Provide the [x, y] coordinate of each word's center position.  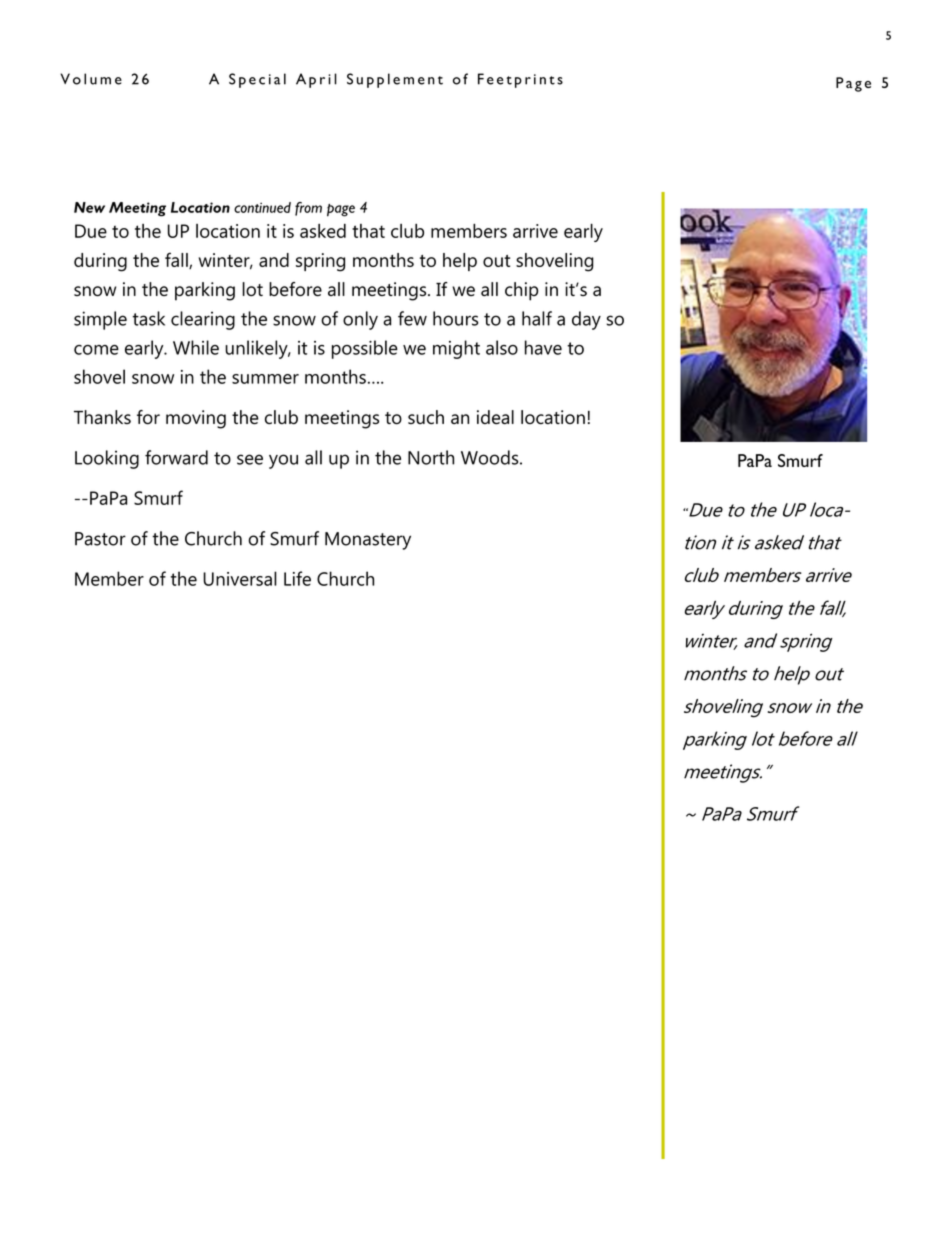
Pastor [100, 539]
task [148, 318]
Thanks [102, 417]
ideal [495, 417]
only [360, 320]
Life [297, 578]
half [537, 318]
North [431, 457]
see [250, 459]
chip [521, 291]
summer [265, 379]
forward [176, 457]
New [89, 207]
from [308, 209]
